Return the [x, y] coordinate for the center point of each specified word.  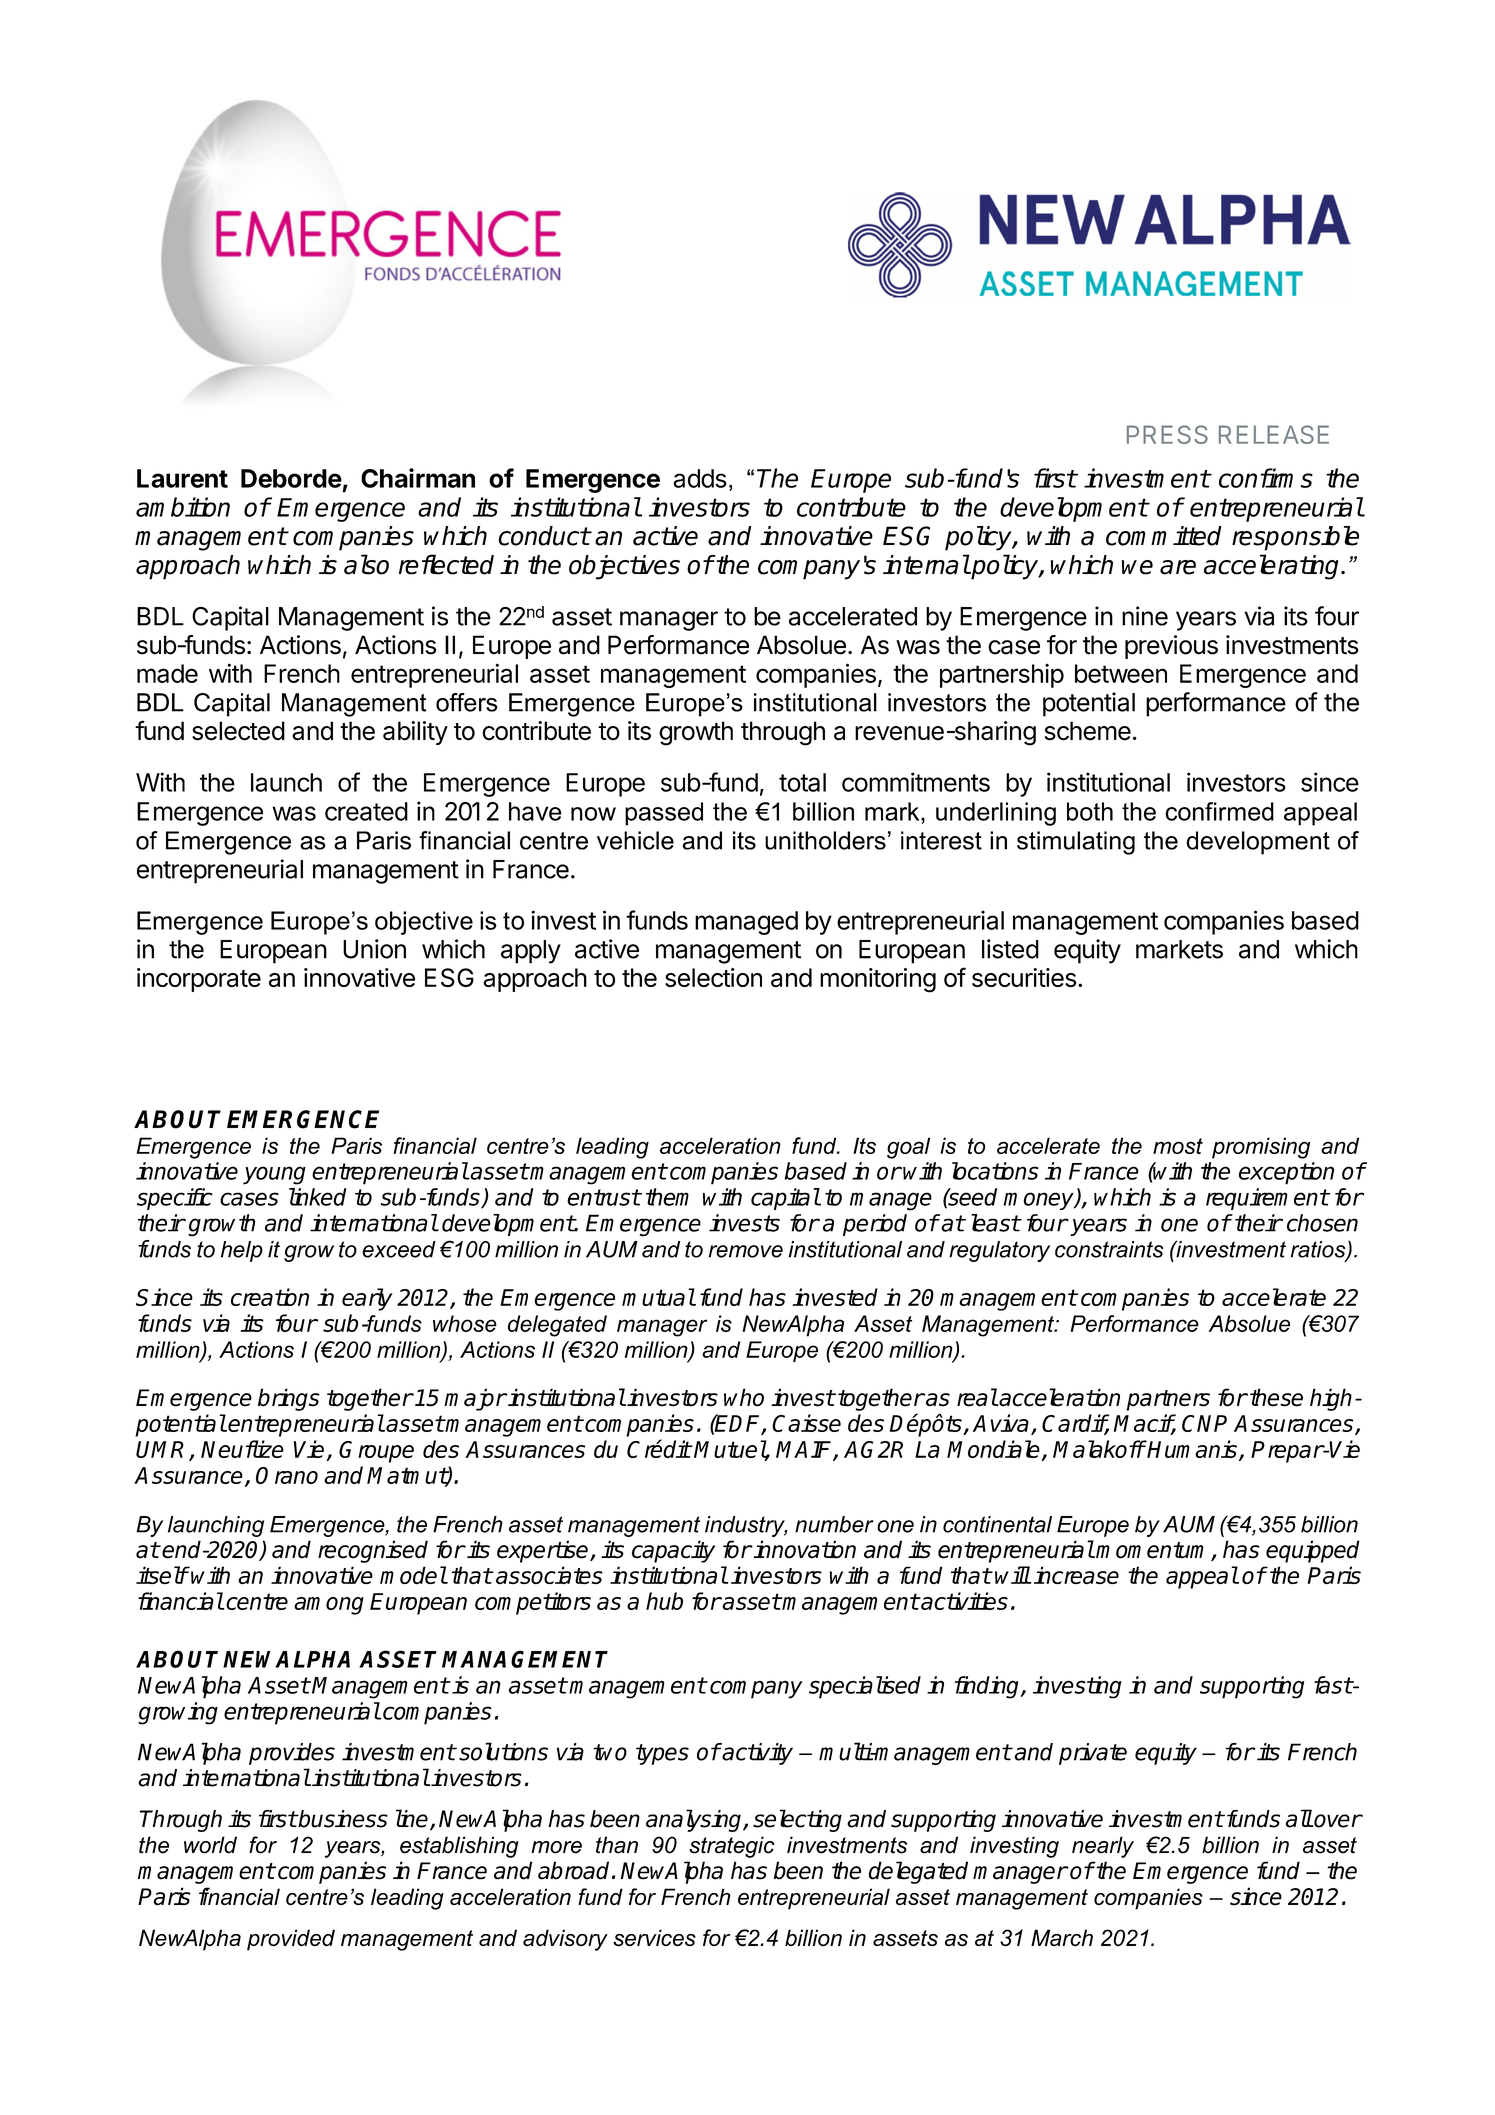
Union [374, 949]
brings [289, 1399]
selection [713, 977]
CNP [1204, 1423]
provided [291, 1940]
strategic [732, 1847]
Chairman [418, 478]
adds [700, 478]
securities [1024, 977]
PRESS [1167, 434]
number [834, 1524]
